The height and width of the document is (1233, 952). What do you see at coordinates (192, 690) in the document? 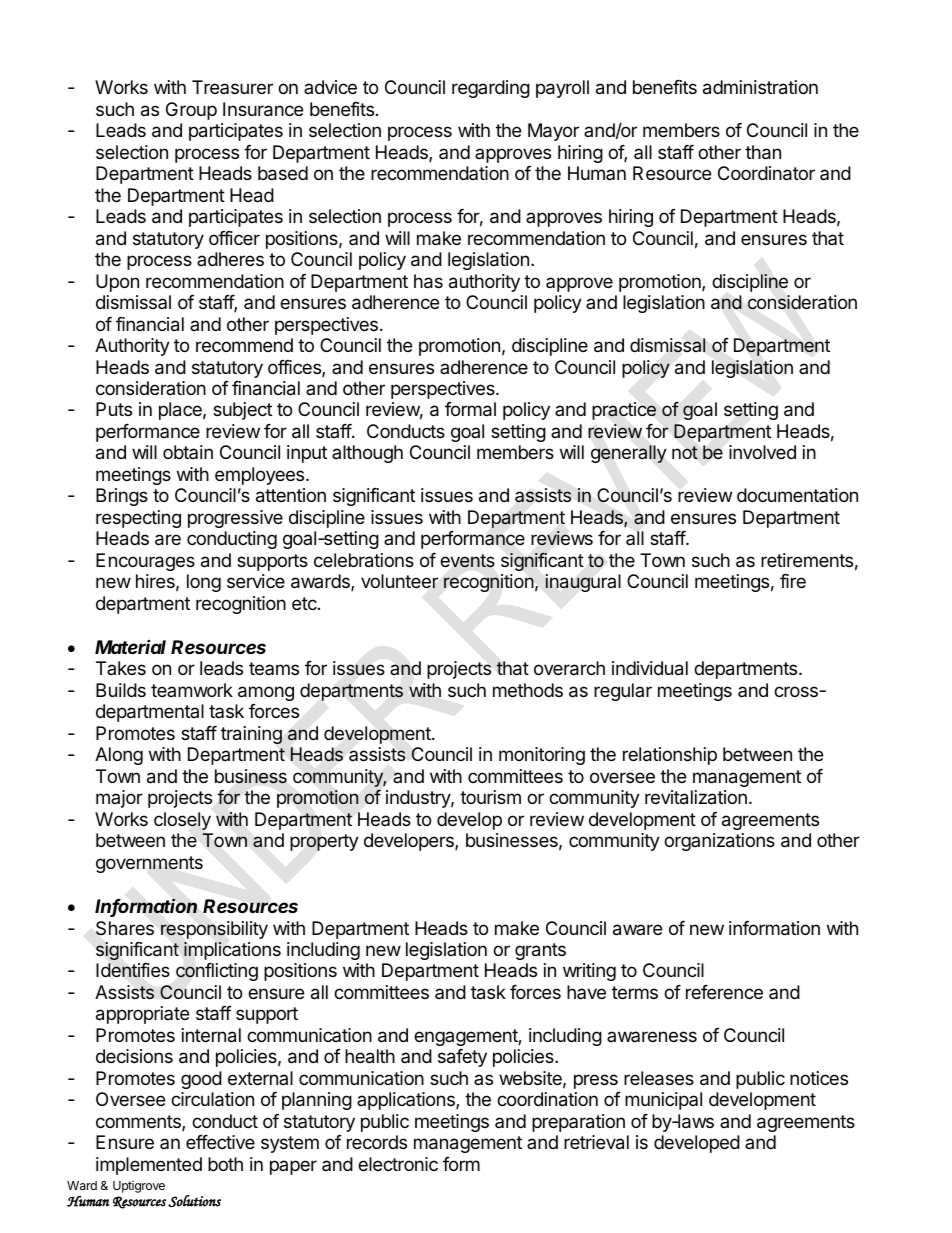
I see `teamwork` at bounding box center [192, 690].
